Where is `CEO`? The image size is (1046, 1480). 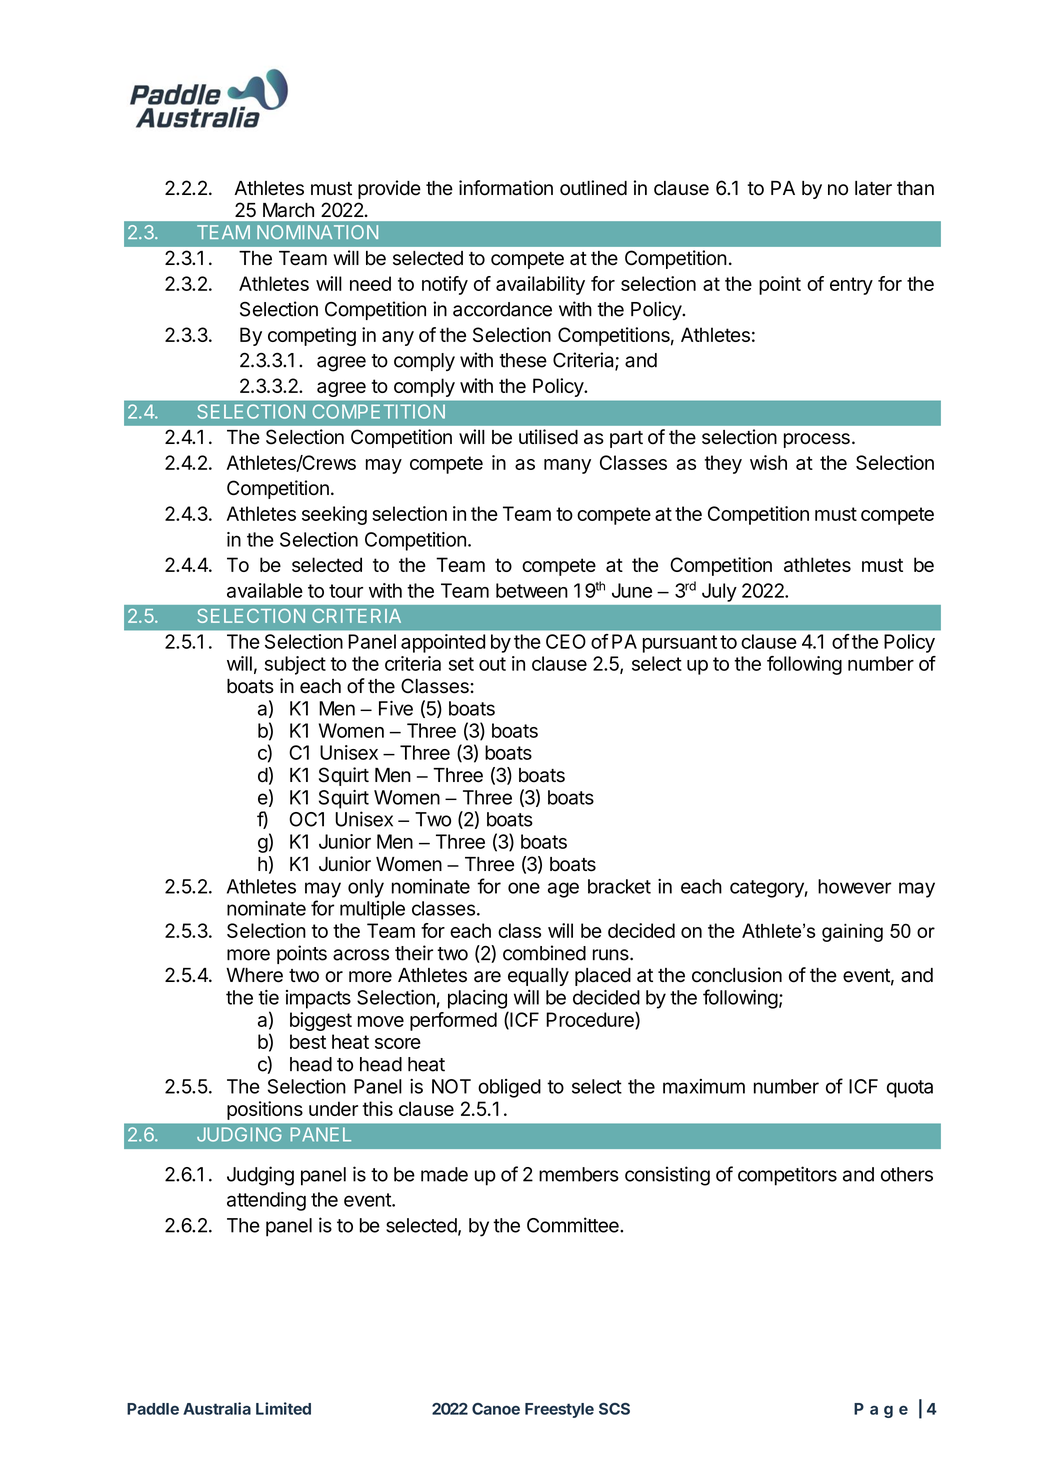
CEO is located at coordinates (566, 641).
